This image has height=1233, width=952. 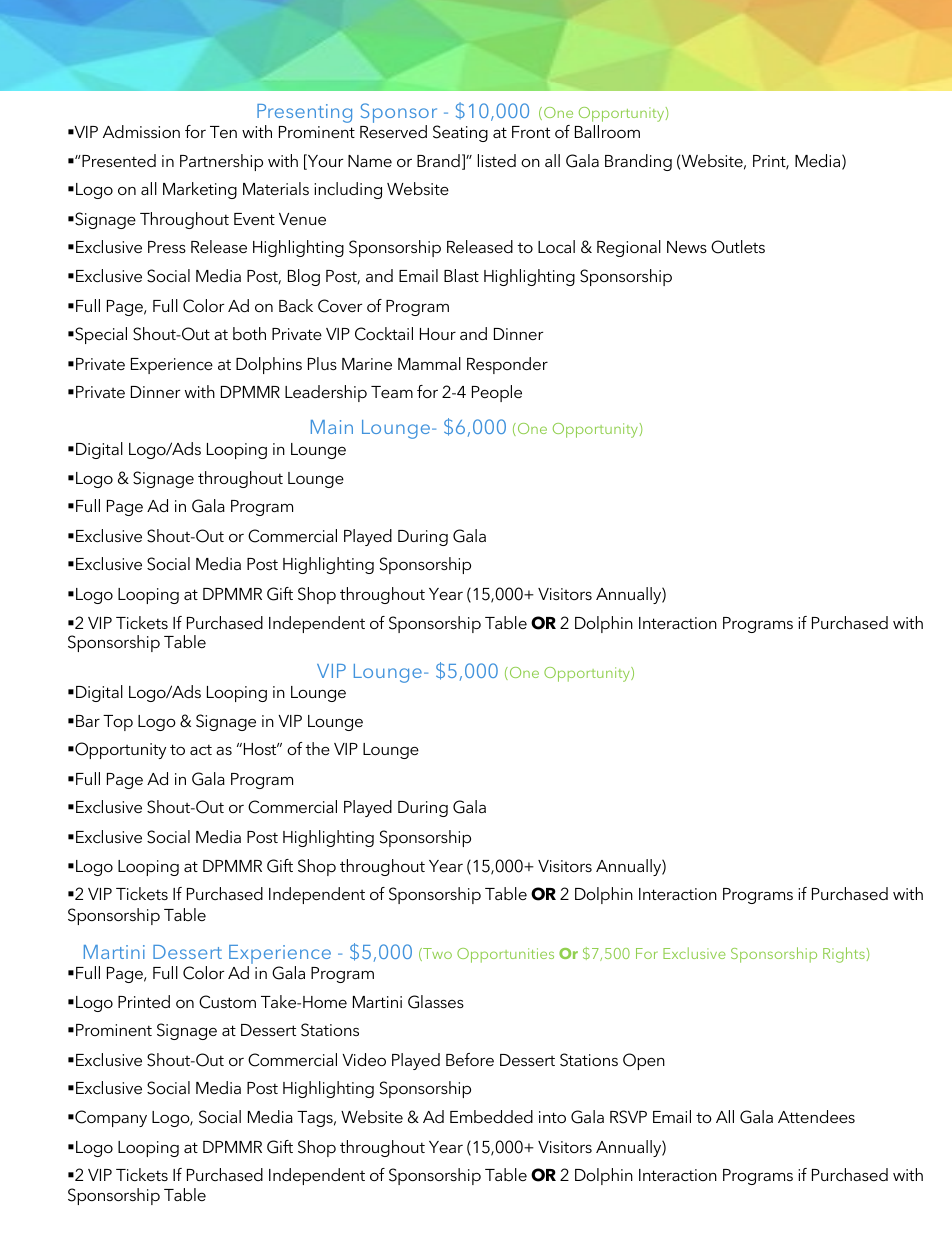 I want to click on Main, so click(x=332, y=427).
